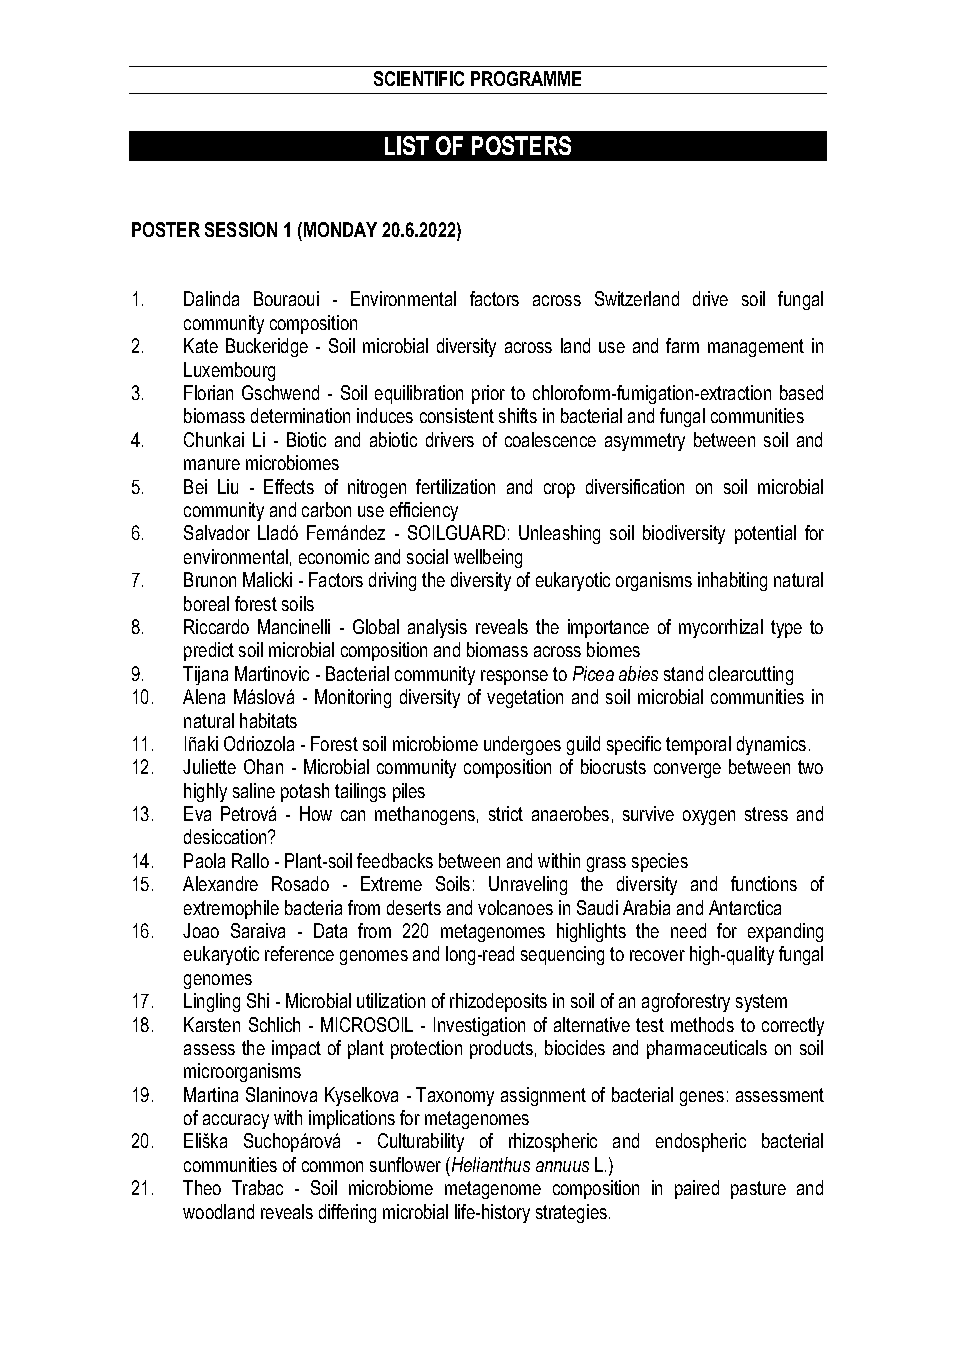  Describe the element at coordinates (526, 78) in the screenshot. I see `PROGRAMME` at that location.
